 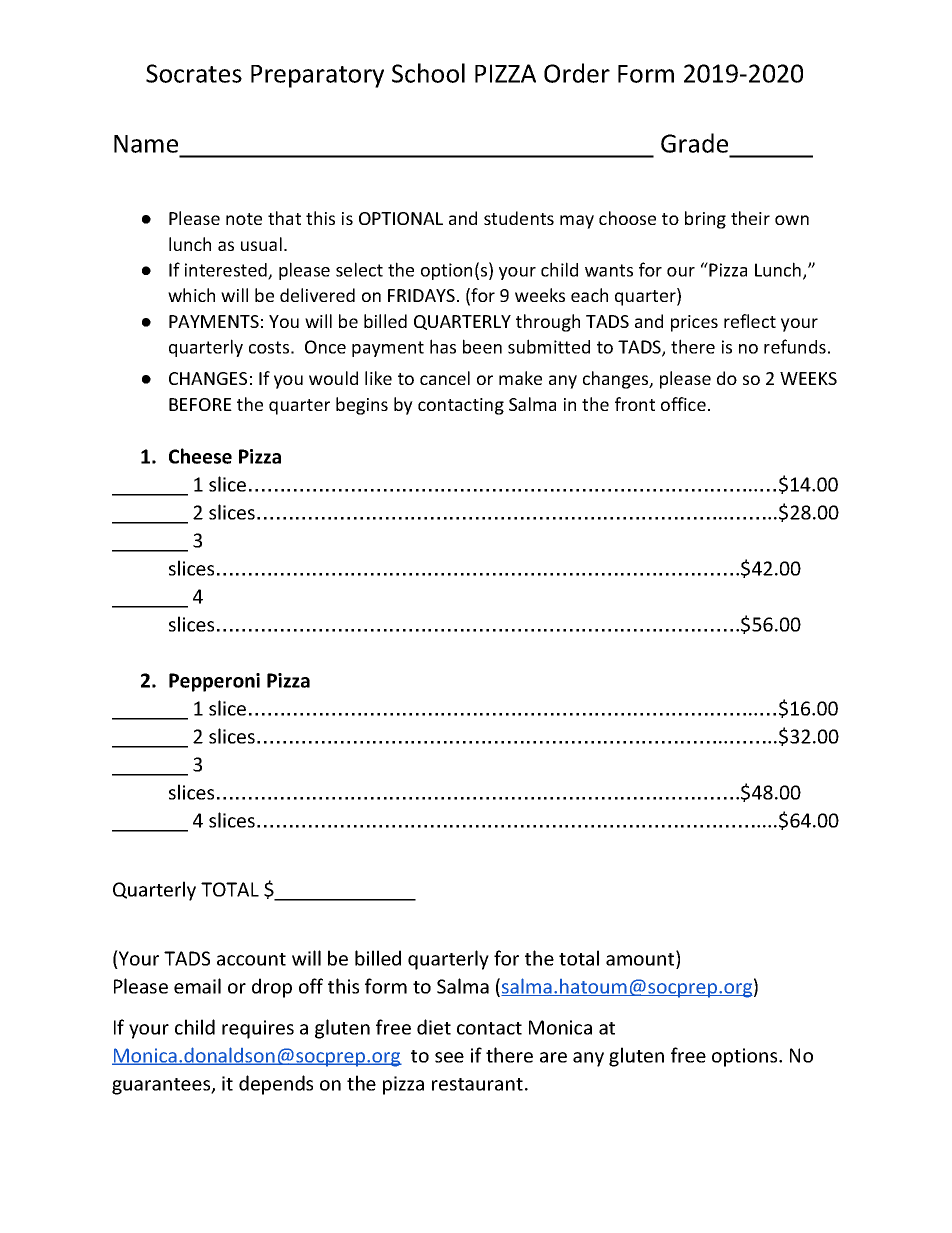 I want to click on office, so click(x=683, y=404).
